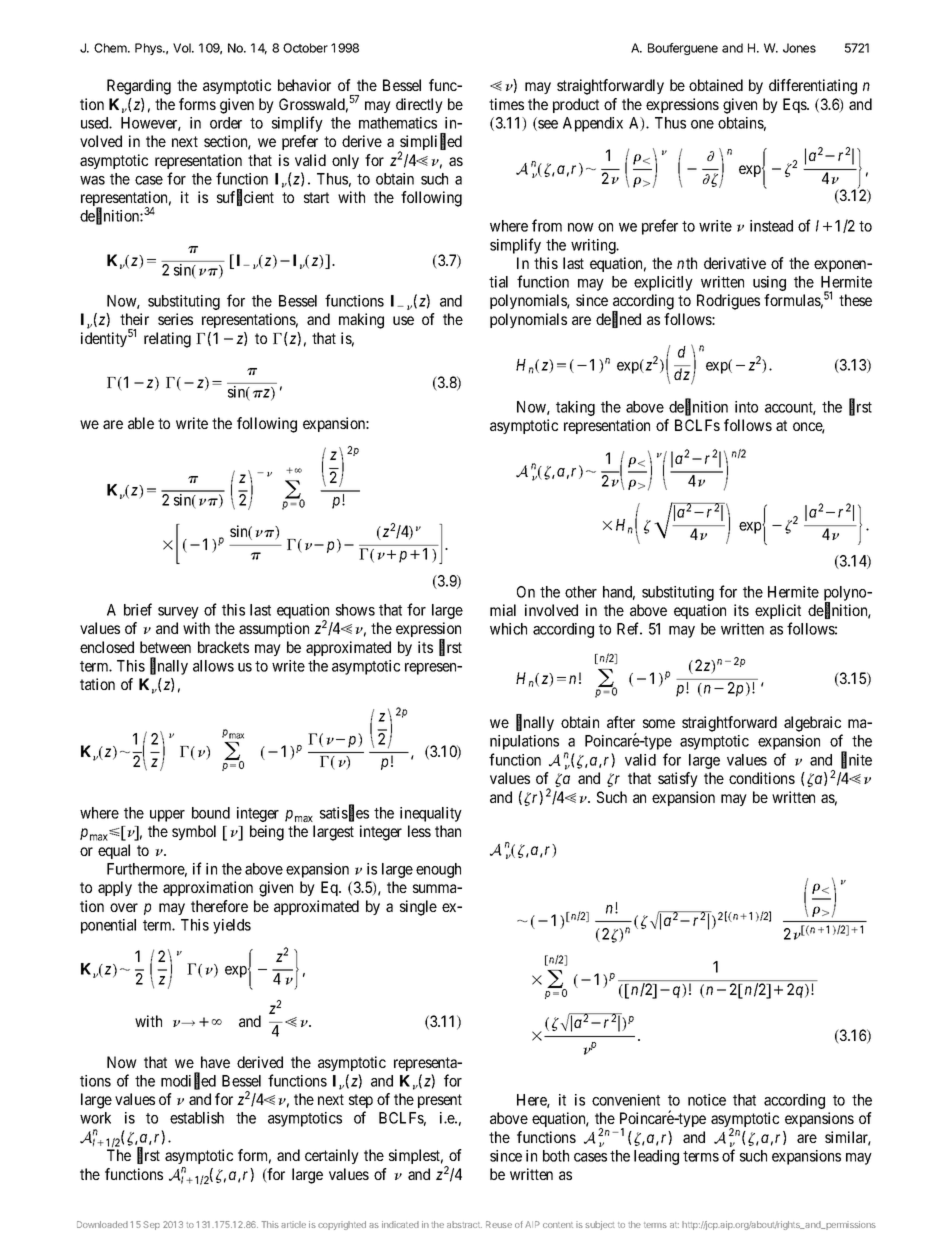  Describe the element at coordinates (678, 779) in the screenshot. I see `satisfy` at that location.
